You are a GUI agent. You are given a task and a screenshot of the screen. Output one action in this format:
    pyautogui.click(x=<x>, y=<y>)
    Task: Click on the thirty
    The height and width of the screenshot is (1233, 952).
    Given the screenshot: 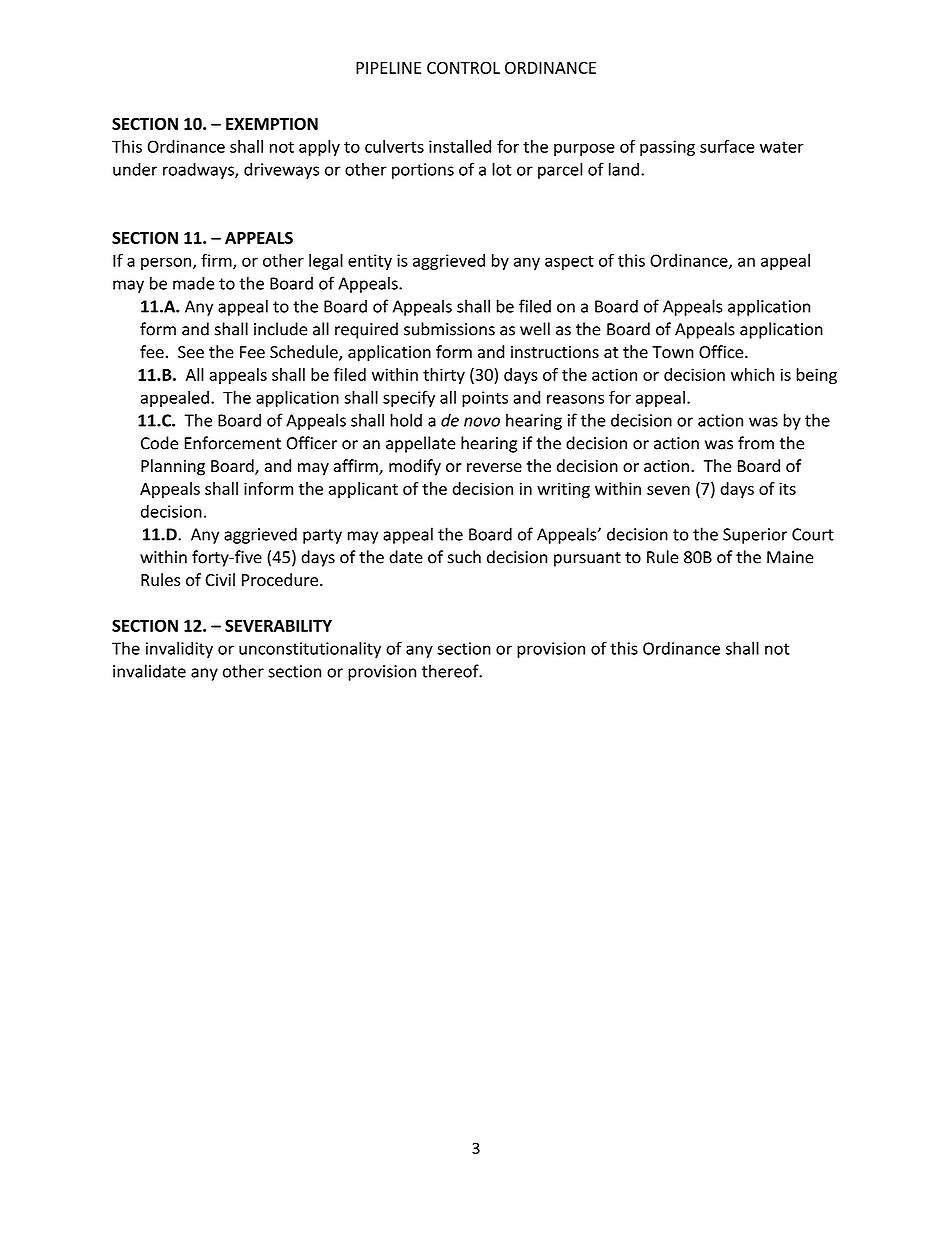 What is the action you would take?
    pyautogui.click(x=444, y=376)
